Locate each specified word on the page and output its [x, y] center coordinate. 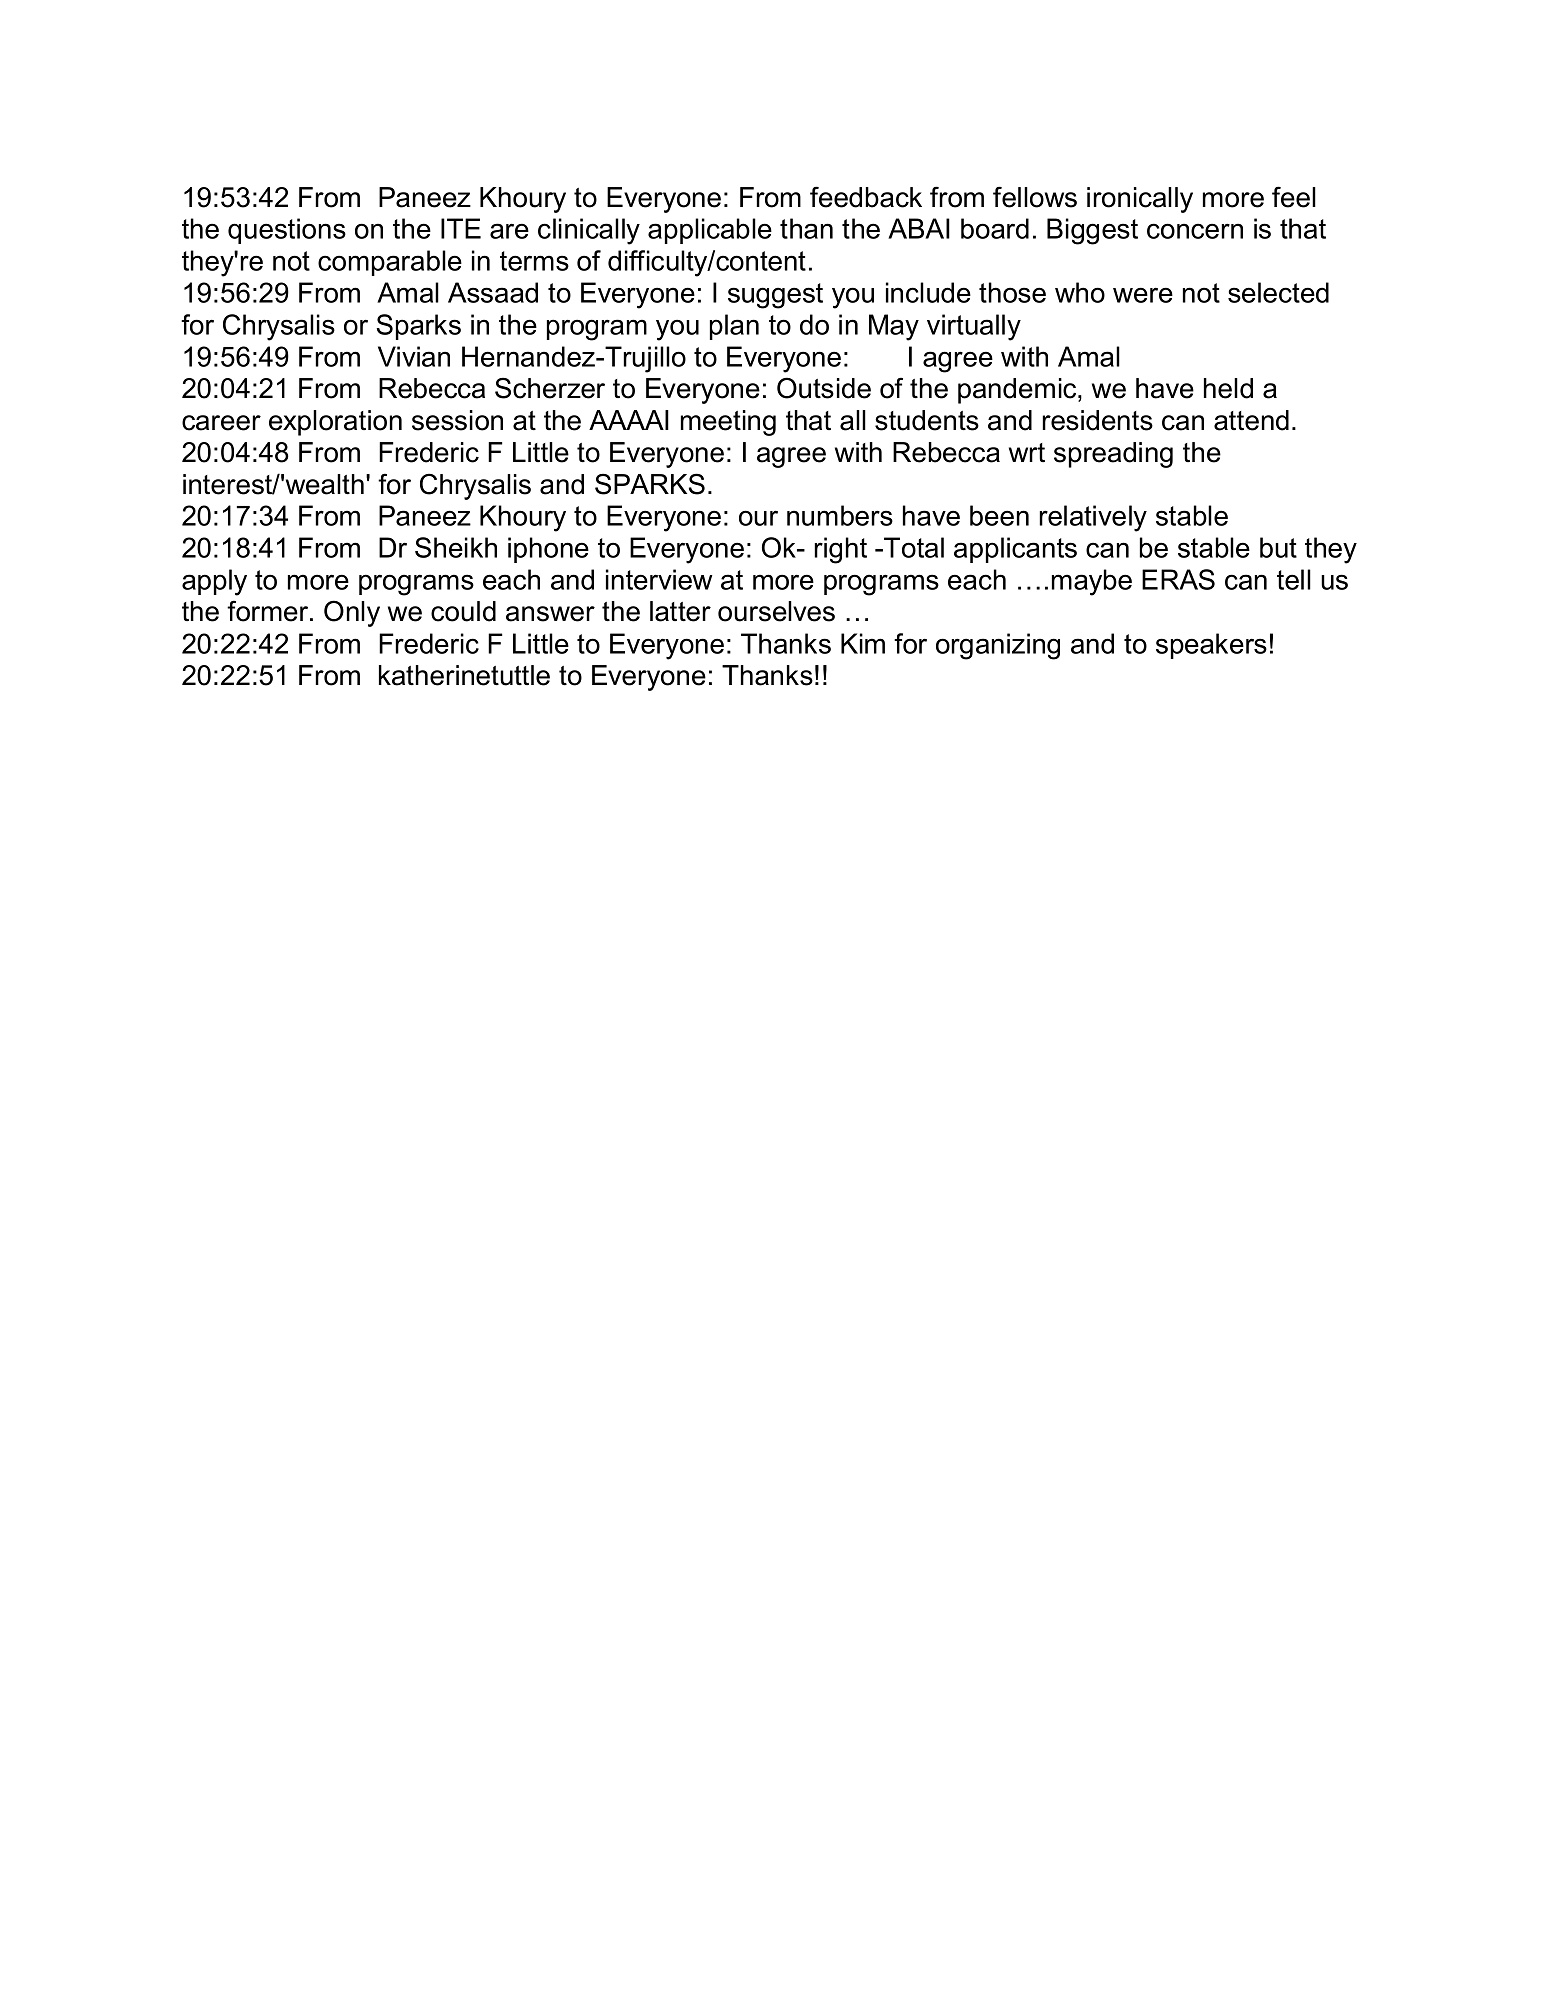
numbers [840, 515]
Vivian [414, 356]
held [1228, 388]
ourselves [776, 611]
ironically [1140, 200]
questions [287, 231]
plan [734, 327]
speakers [1211, 646]
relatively [1093, 518]
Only [352, 613]
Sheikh [456, 547]
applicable [710, 231]
